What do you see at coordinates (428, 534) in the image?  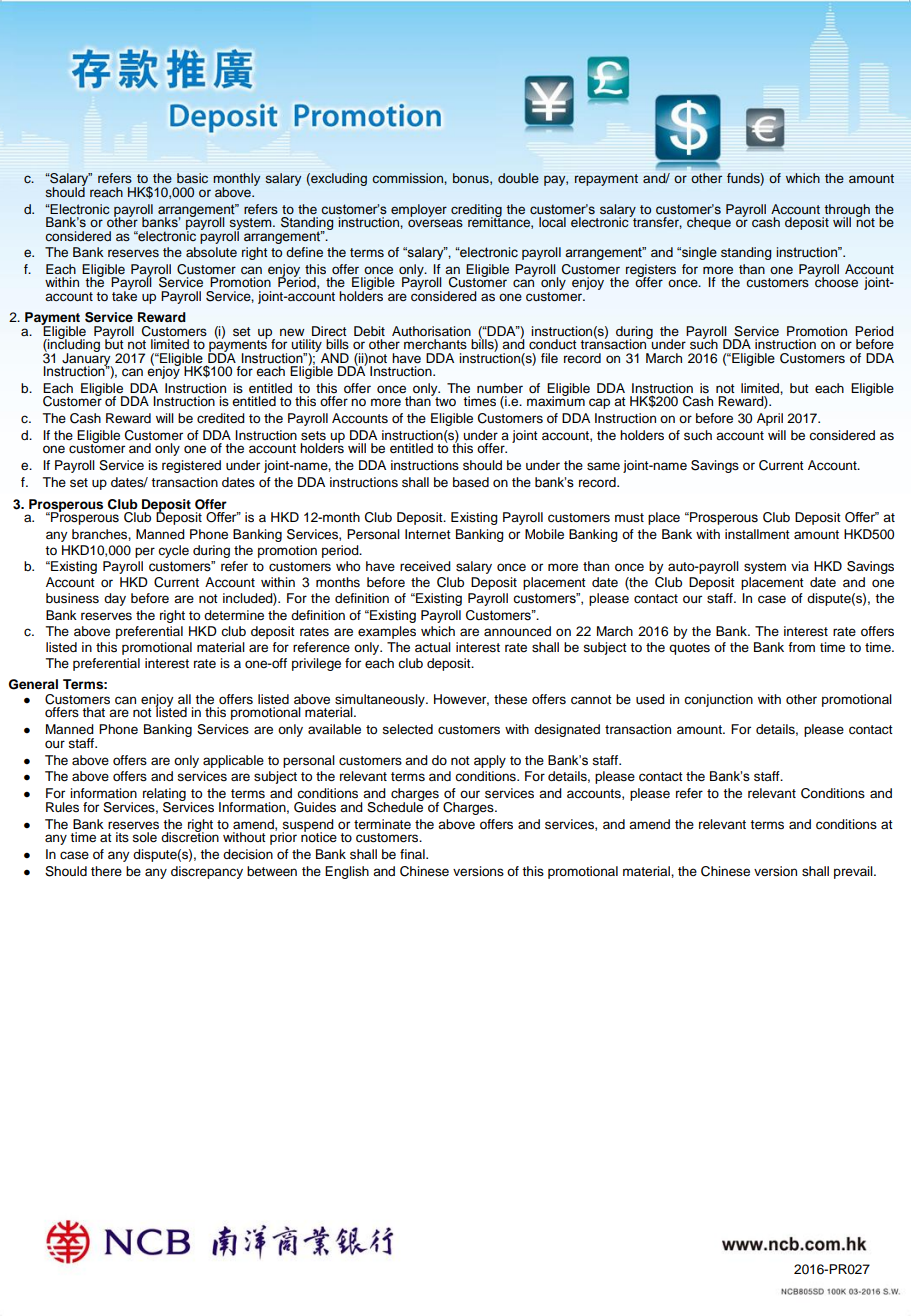 I see `Internet` at bounding box center [428, 534].
